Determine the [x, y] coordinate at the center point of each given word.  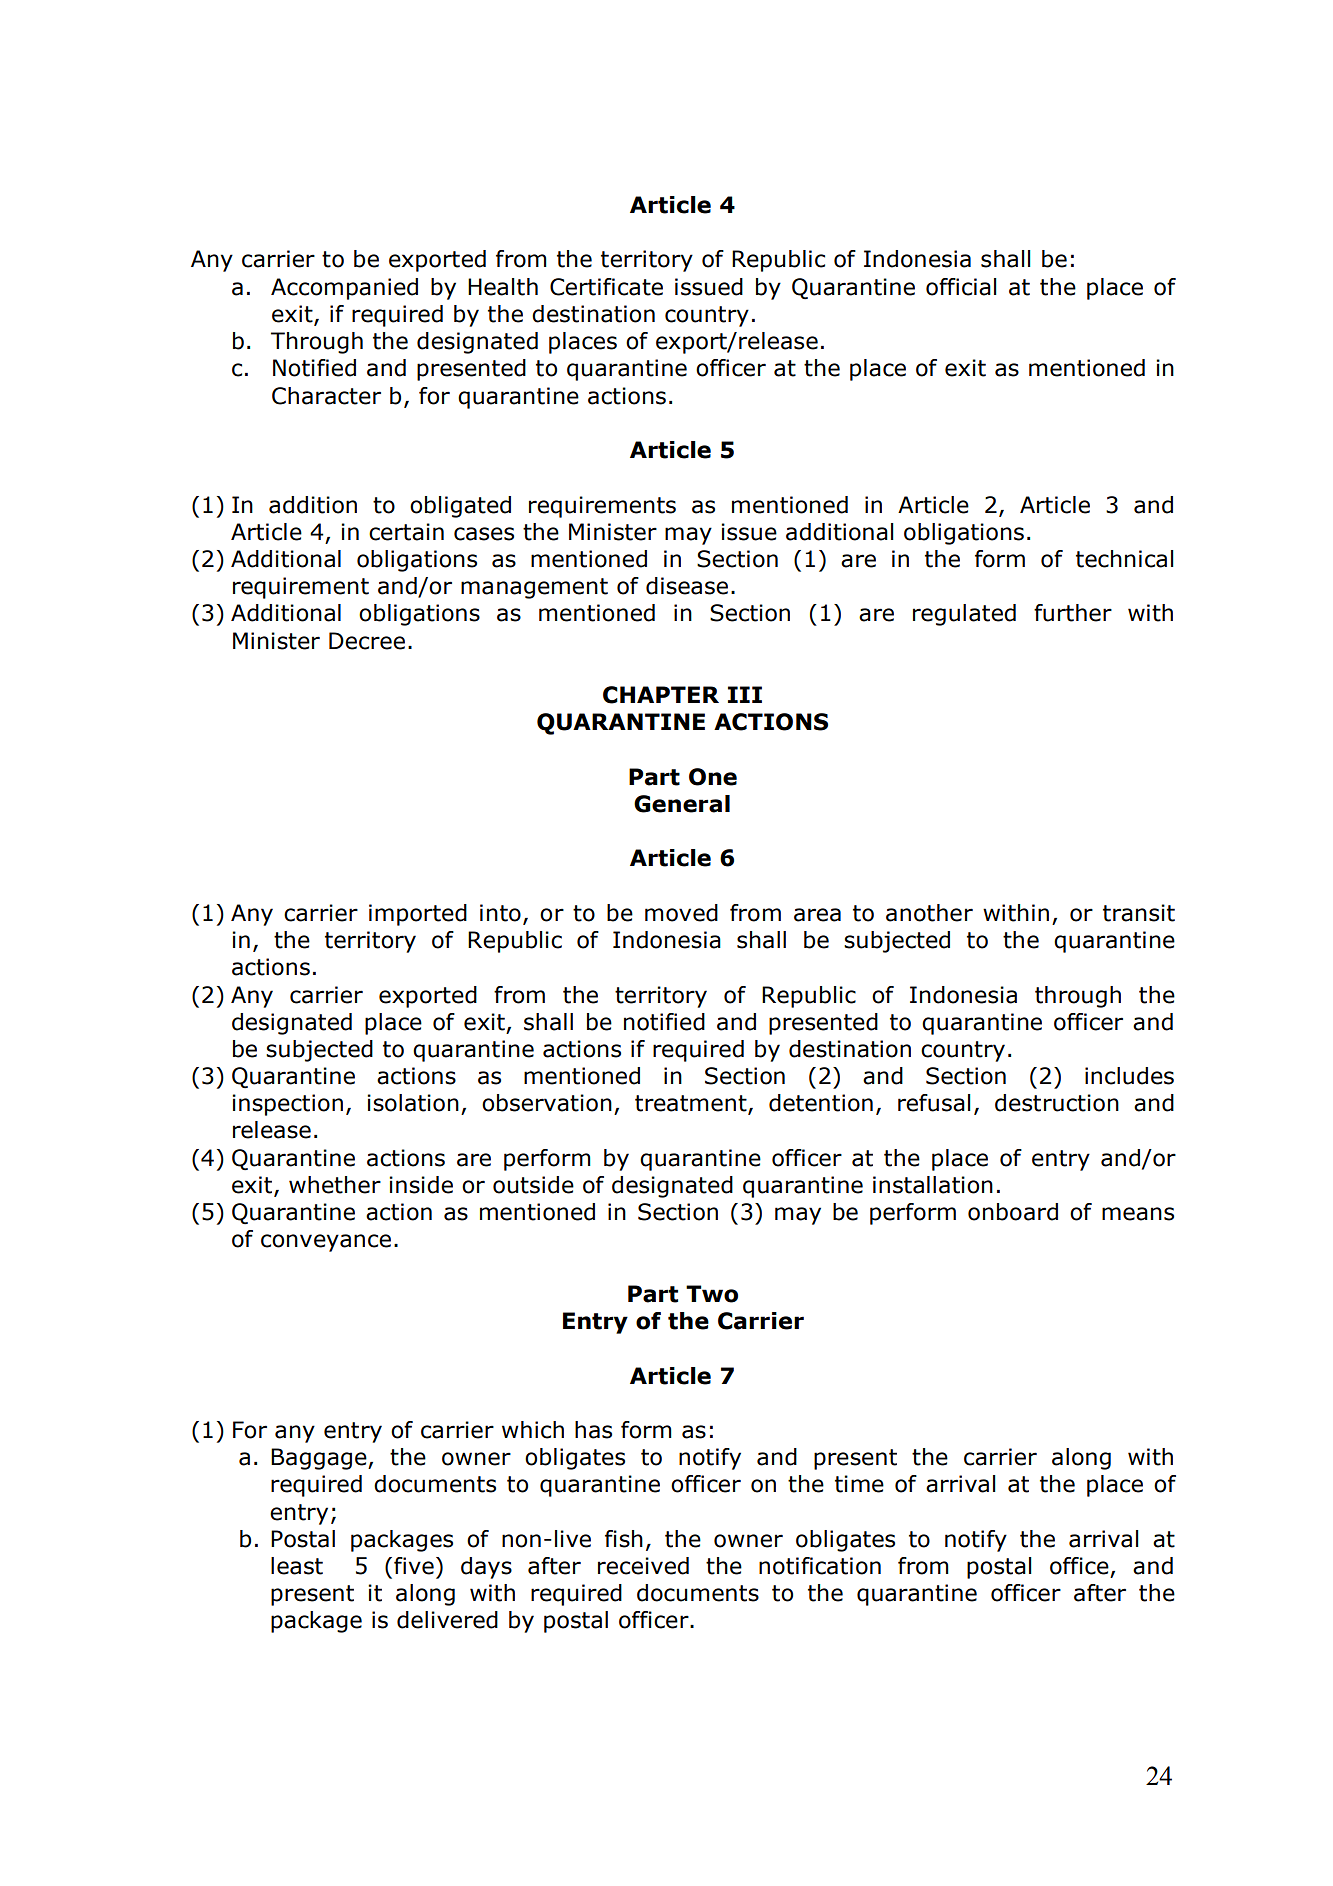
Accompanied [344, 289]
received [643, 1566]
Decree [367, 641]
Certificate [606, 287]
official [961, 287]
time [859, 1484]
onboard [1013, 1212]
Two [712, 1294]
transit [1139, 913]
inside [421, 1185]
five [414, 1566]
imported [418, 915]
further [1073, 613]
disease [687, 586]
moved [681, 913]
